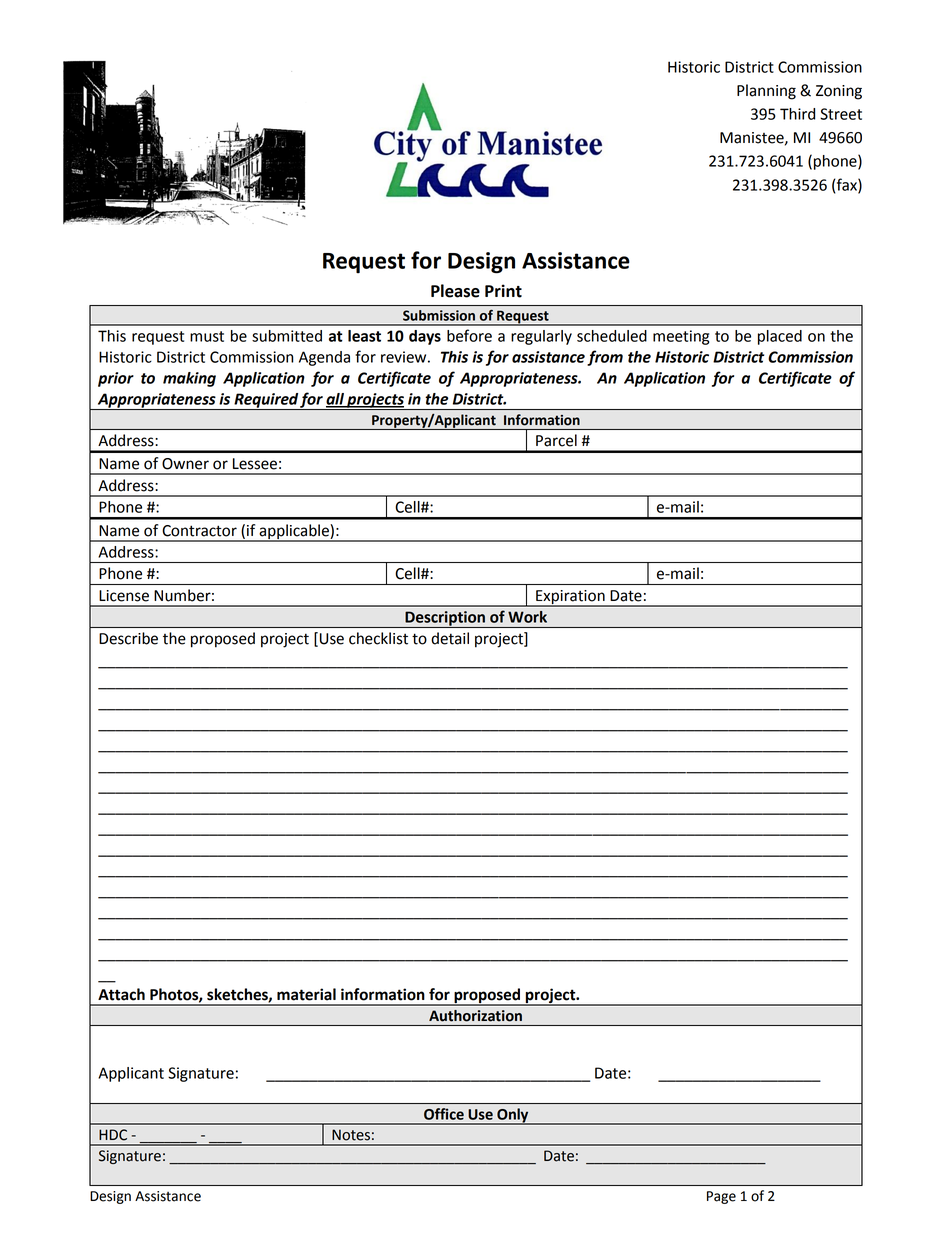 This document has height=1233, width=952. What do you see at coordinates (455, 291) in the document?
I see `Please` at bounding box center [455, 291].
